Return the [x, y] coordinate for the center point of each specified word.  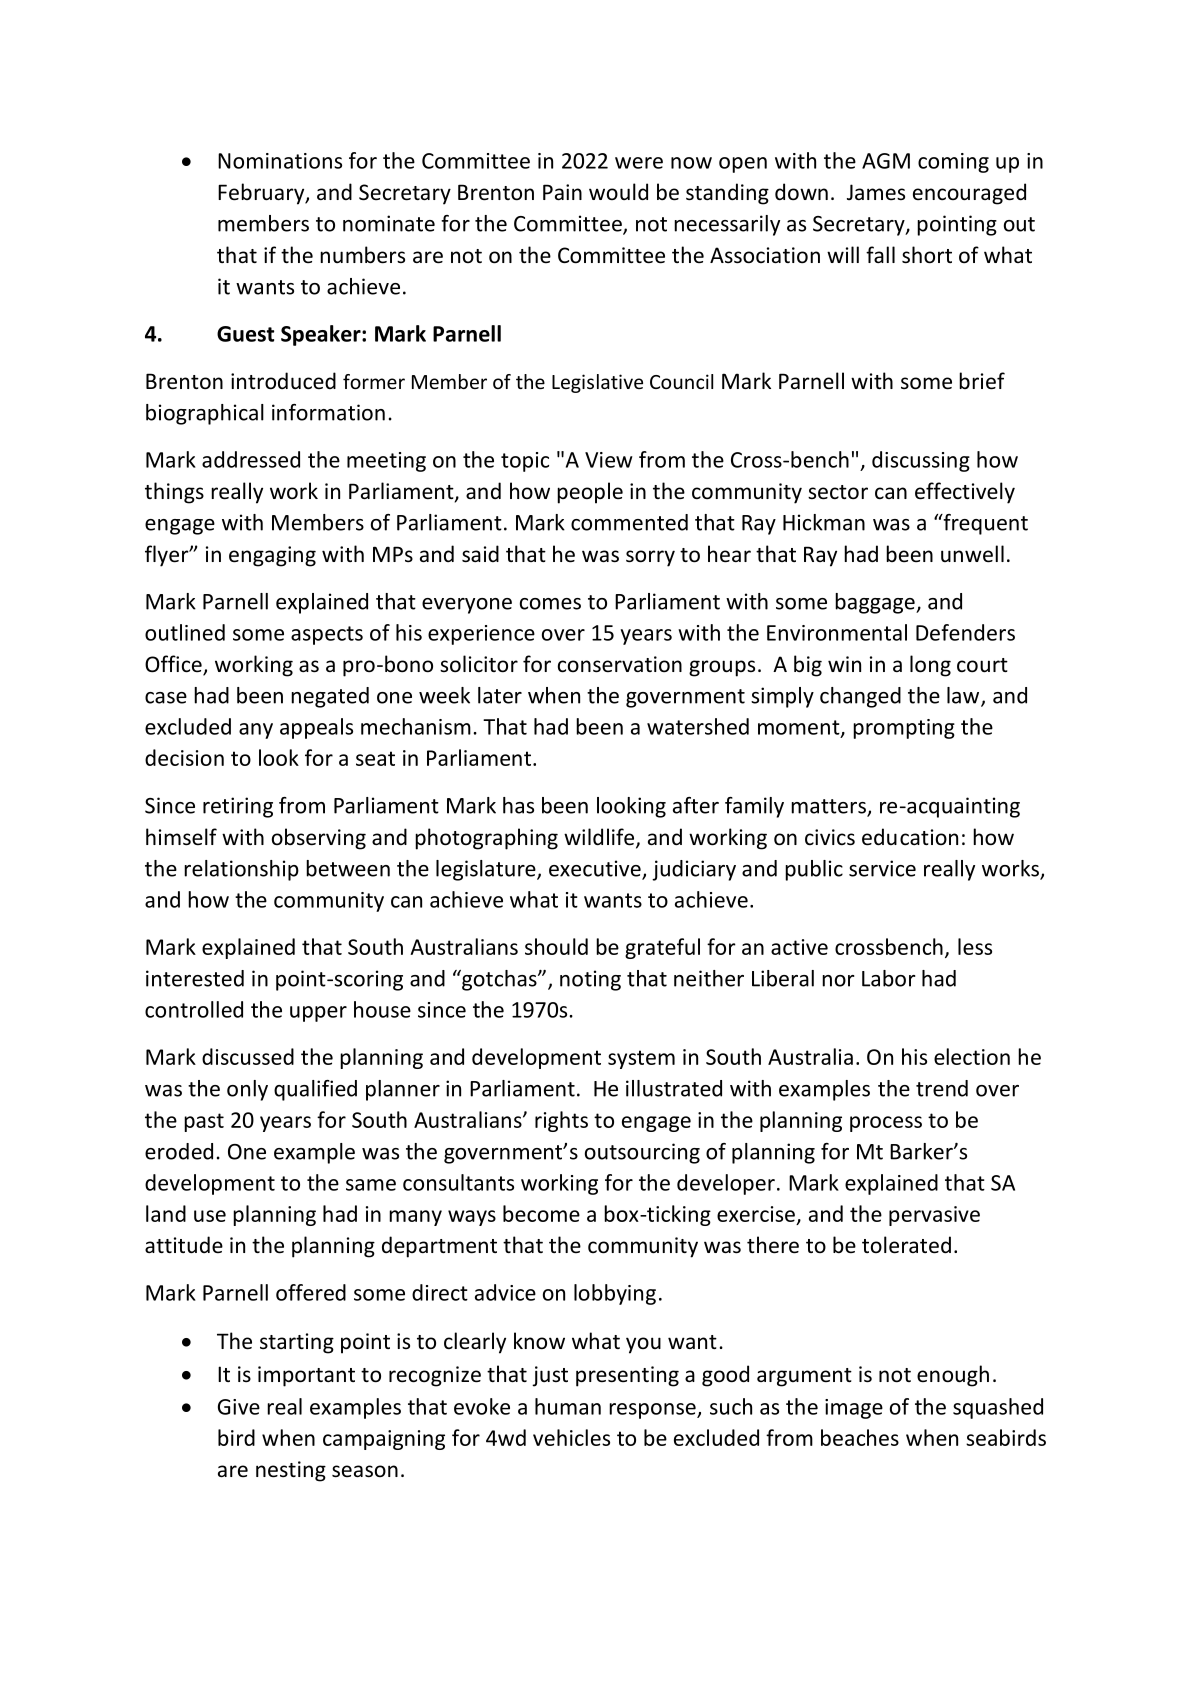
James [876, 192]
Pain [562, 192]
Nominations [280, 161]
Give [239, 1407]
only [247, 1090]
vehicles [571, 1437]
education [910, 837]
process [886, 1124]
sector [838, 492]
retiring [238, 807]
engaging [272, 556]
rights [561, 1121]
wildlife [599, 837]
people [590, 493]
